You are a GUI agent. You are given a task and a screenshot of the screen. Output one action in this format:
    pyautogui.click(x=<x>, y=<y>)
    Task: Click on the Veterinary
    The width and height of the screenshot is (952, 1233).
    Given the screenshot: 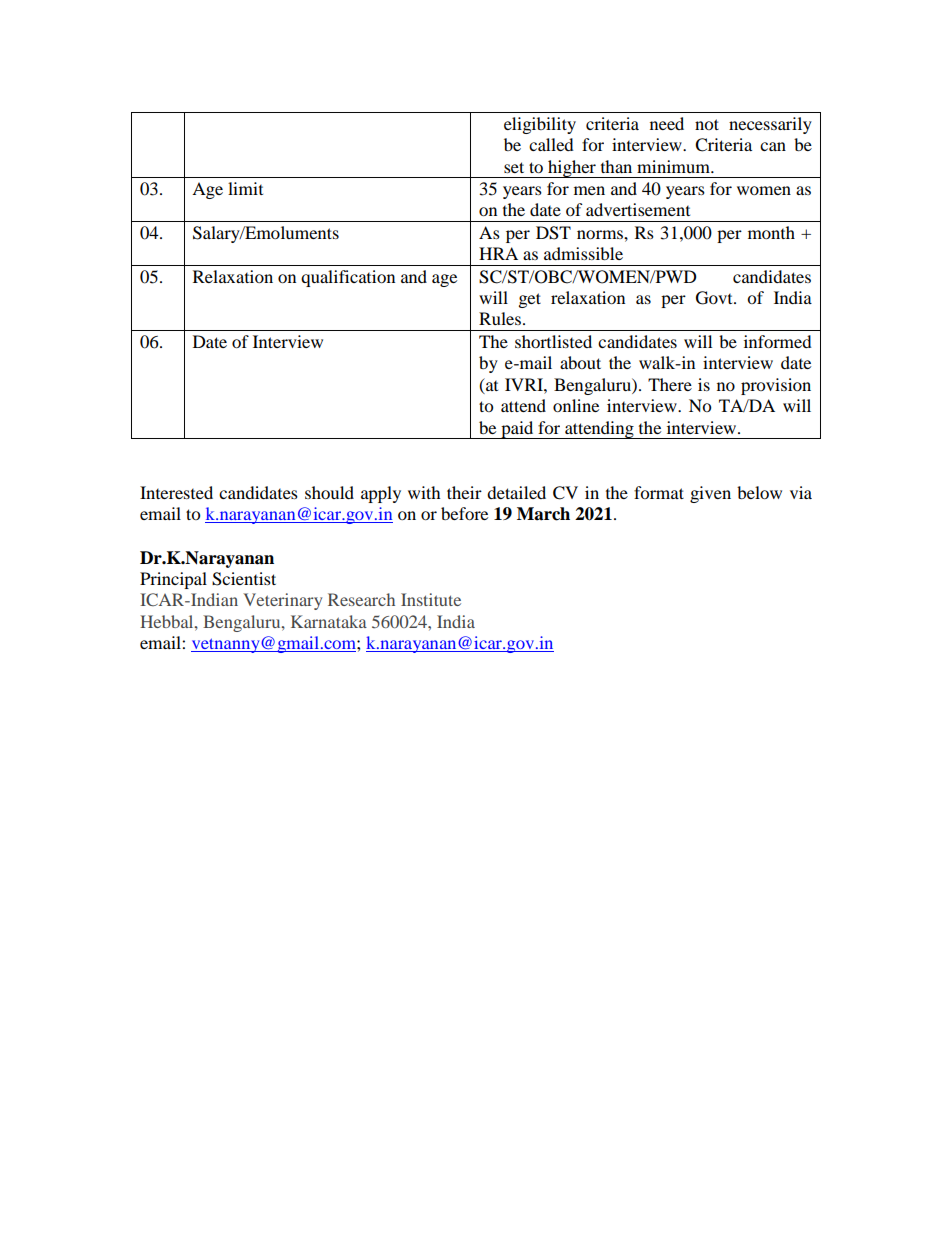 What is the action you would take?
    pyautogui.click(x=282, y=601)
